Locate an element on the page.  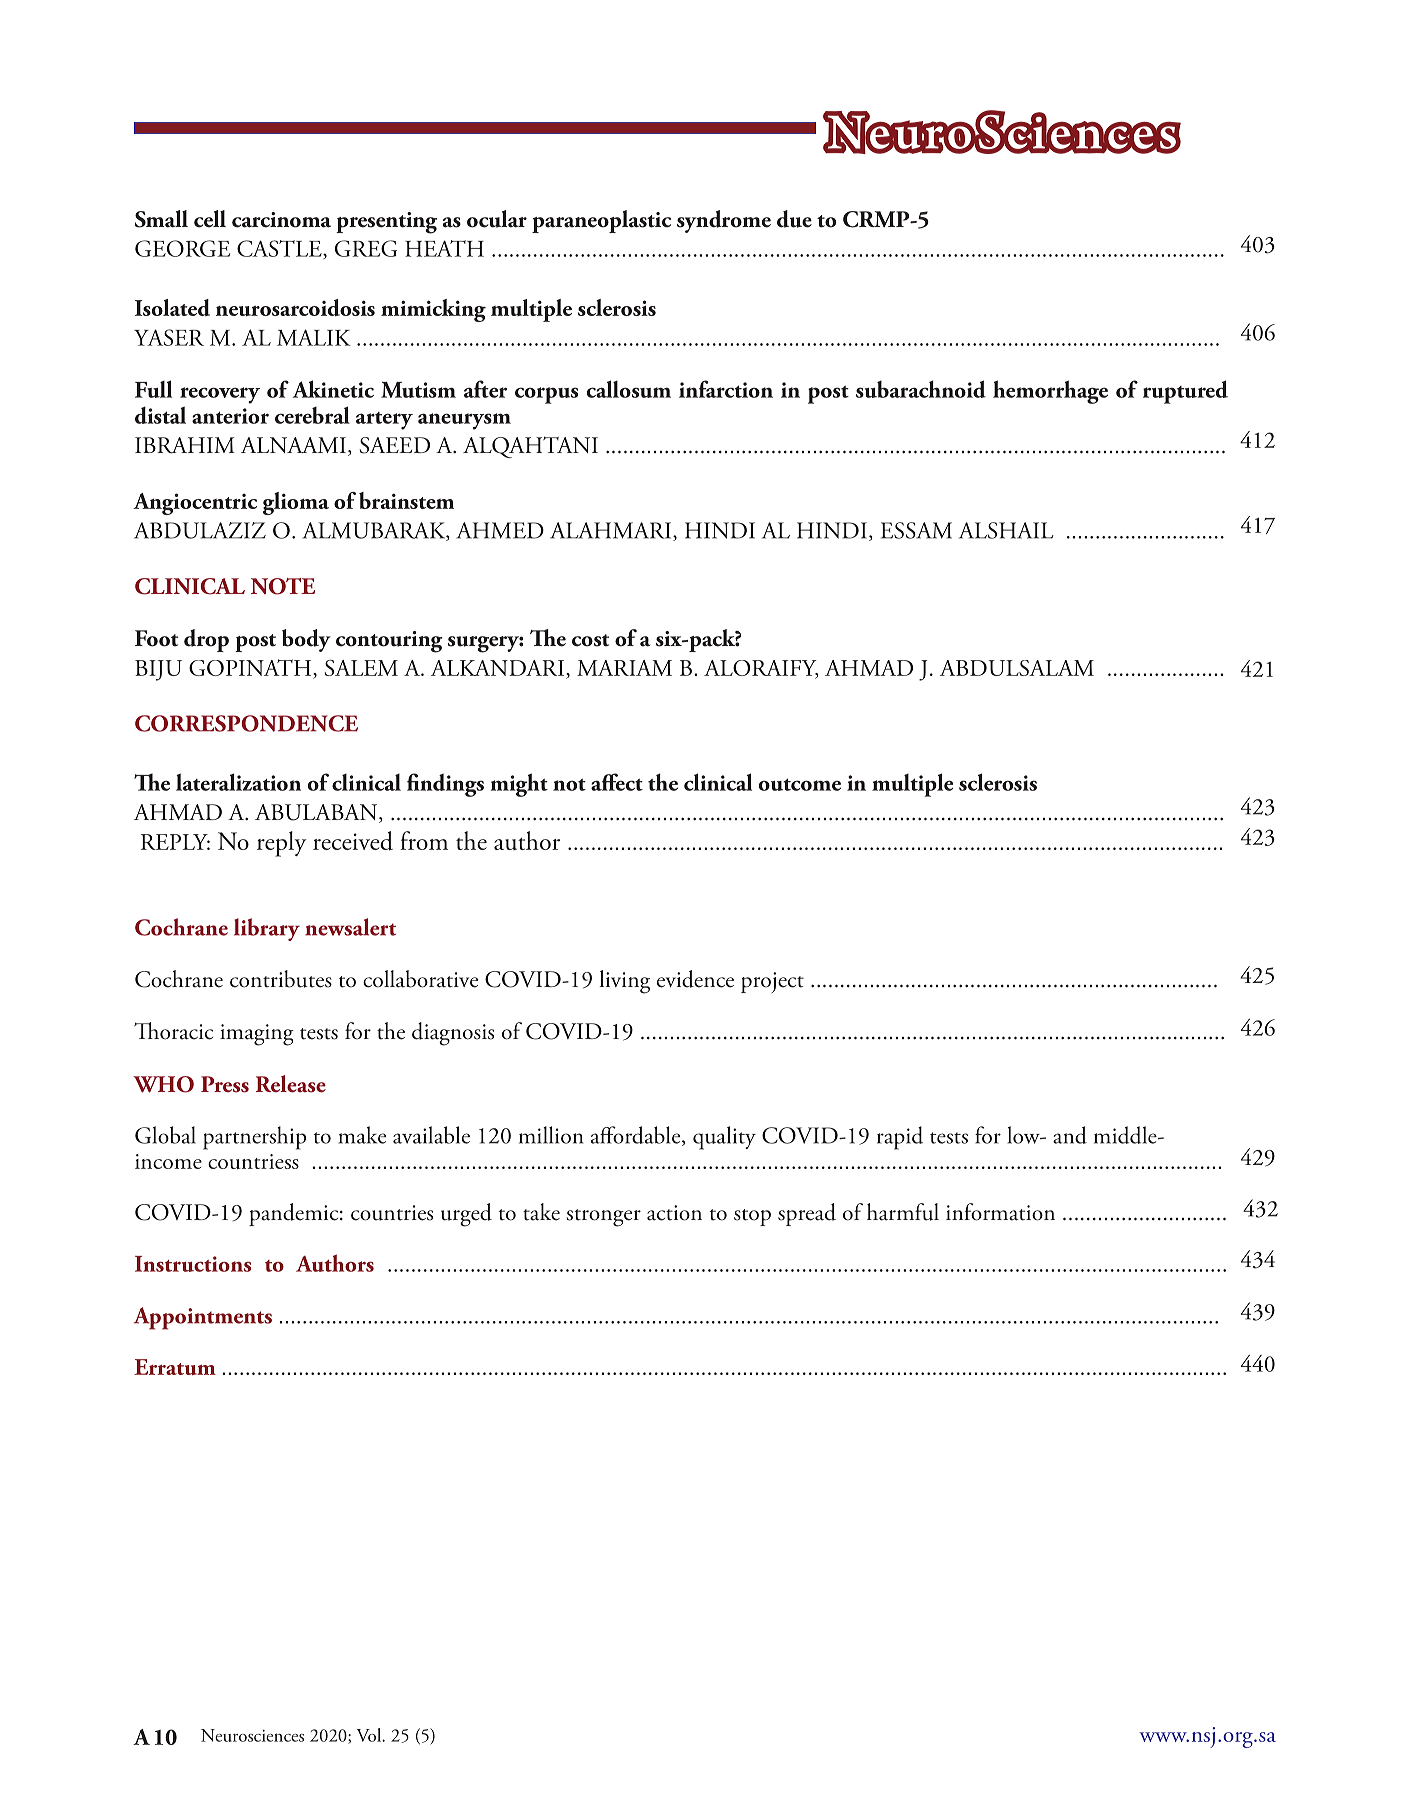
hemorrhage is located at coordinates (1050, 392).
